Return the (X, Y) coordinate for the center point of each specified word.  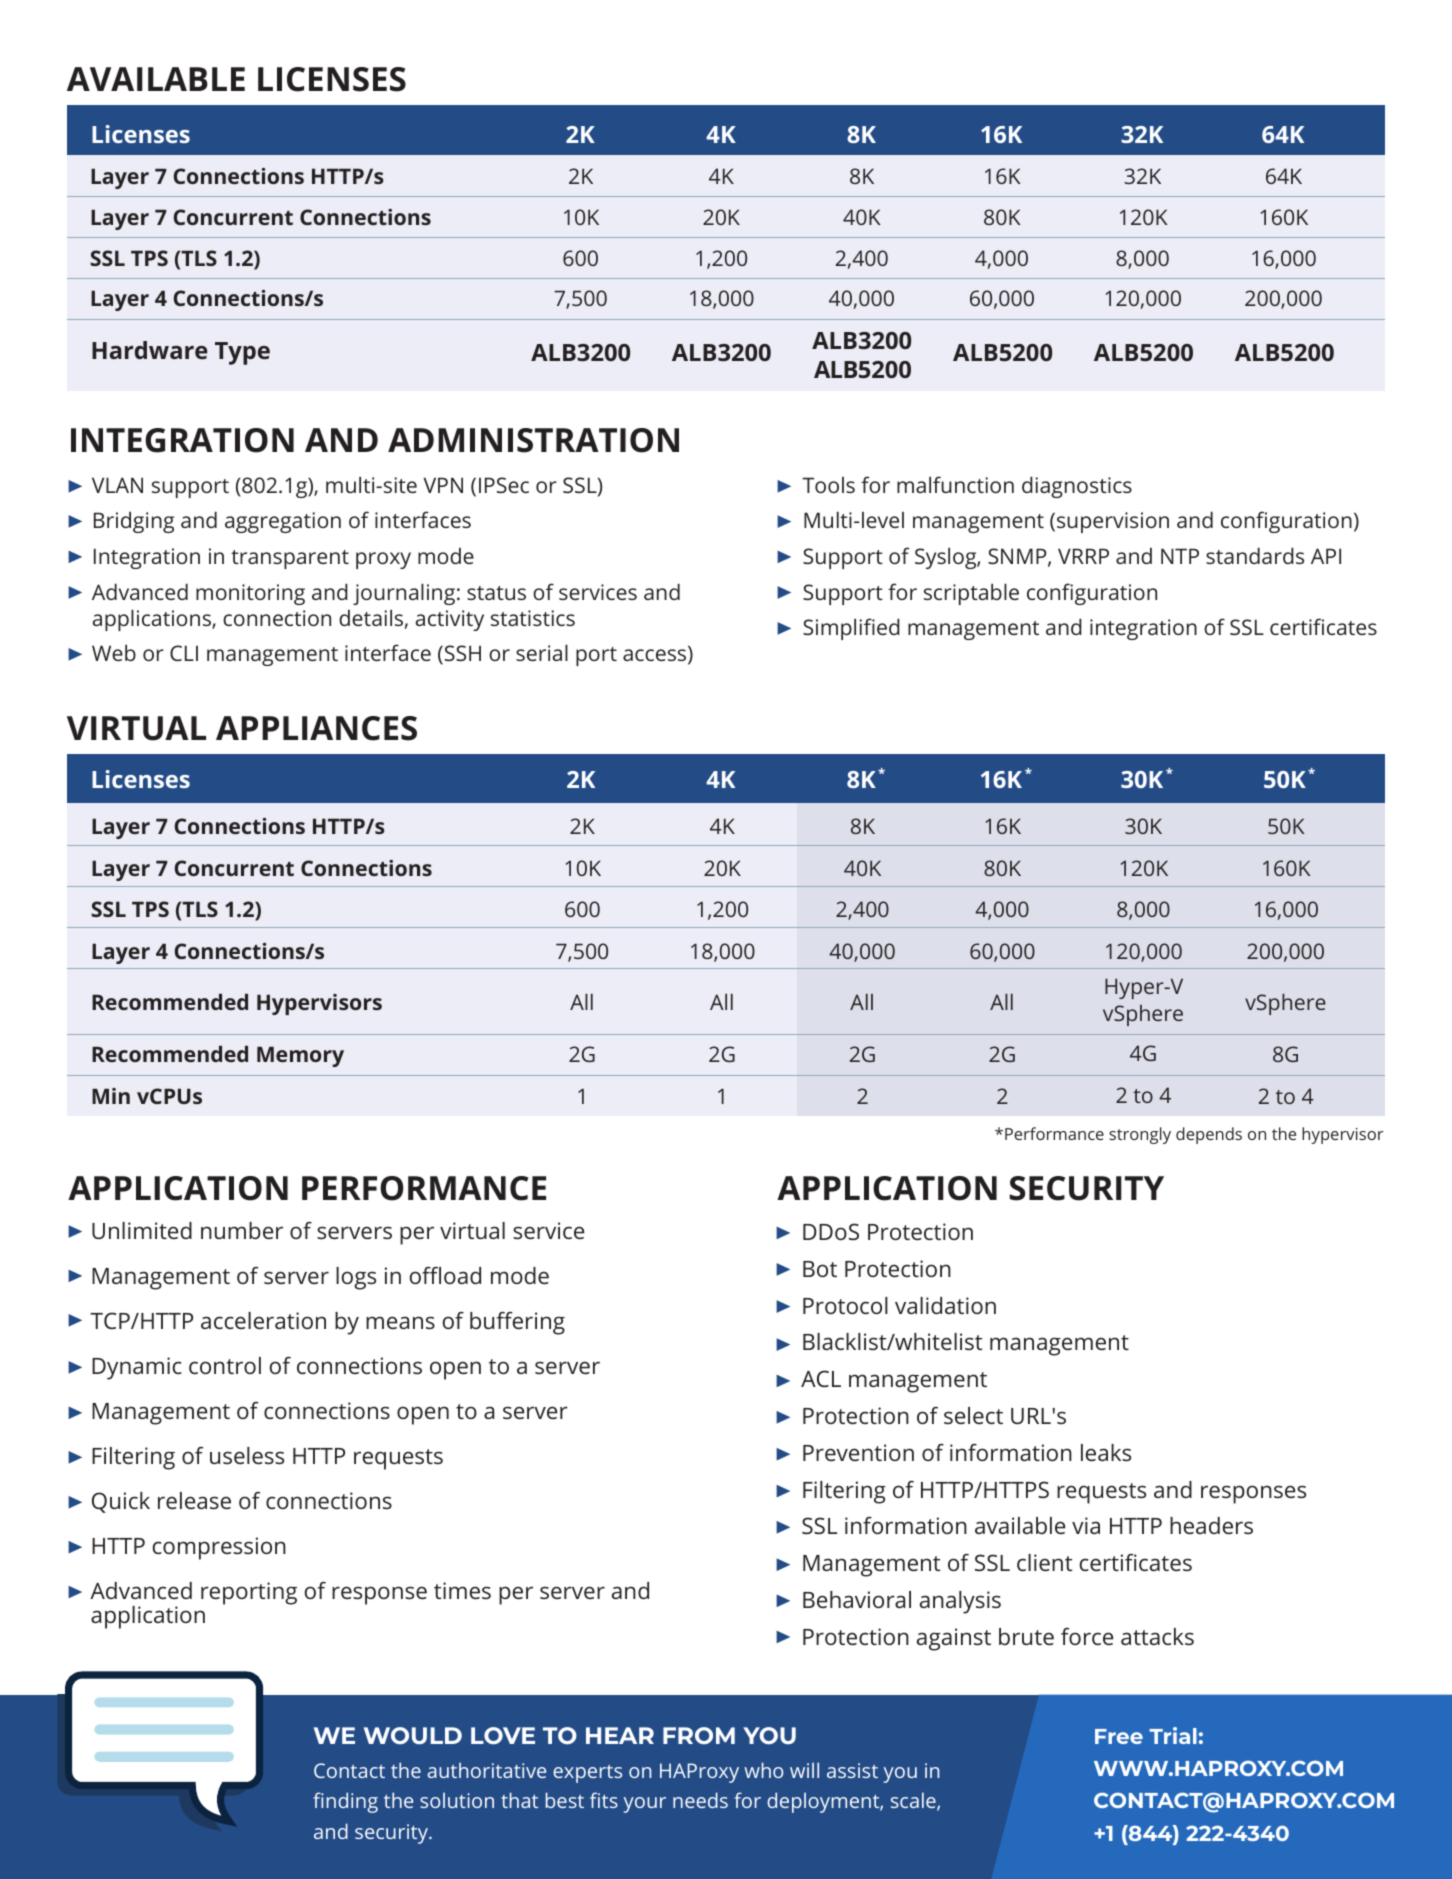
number (242, 1230)
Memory (300, 1056)
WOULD (413, 1735)
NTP (1180, 556)
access (656, 656)
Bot (820, 1269)
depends (1209, 1135)
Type (242, 353)
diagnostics (1077, 487)
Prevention (858, 1452)
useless (247, 1455)
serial (542, 652)
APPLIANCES (316, 728)
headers (1211, 1525)
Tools (828, 485)
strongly (1140, 1135)
